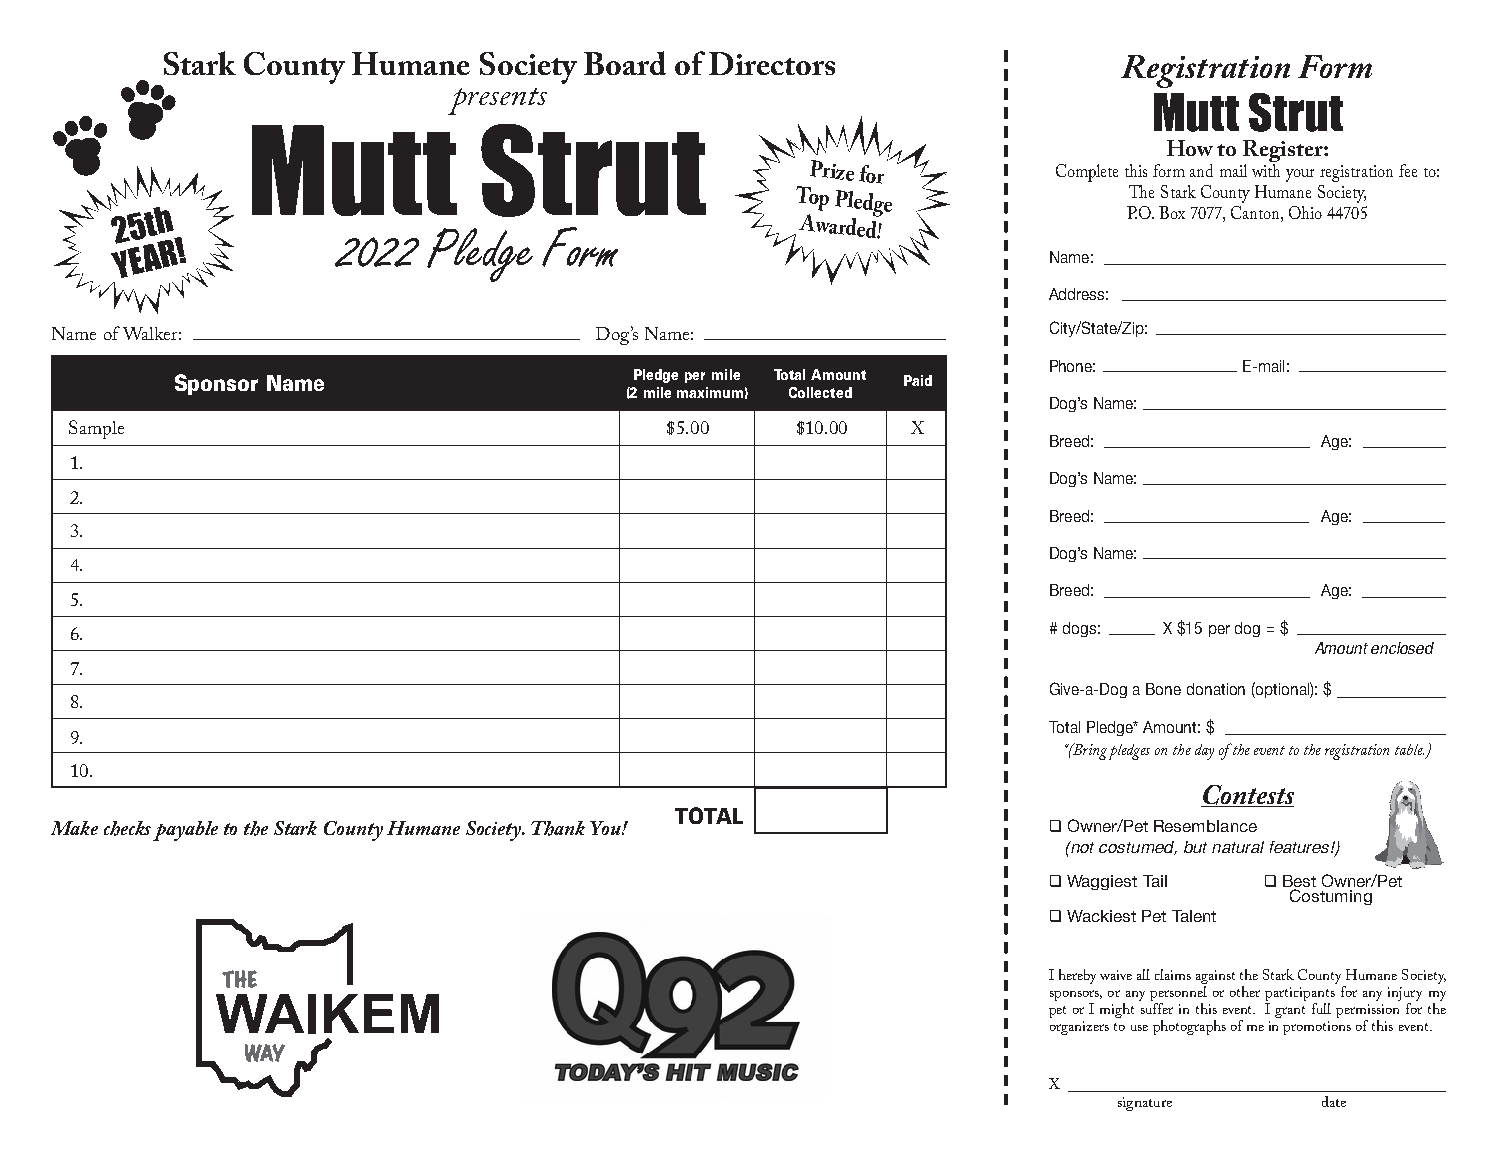 The image size is (1497, 1157). Describe the element at coordinates (127, 828) in the screenshot. I see `checks` at that location.
